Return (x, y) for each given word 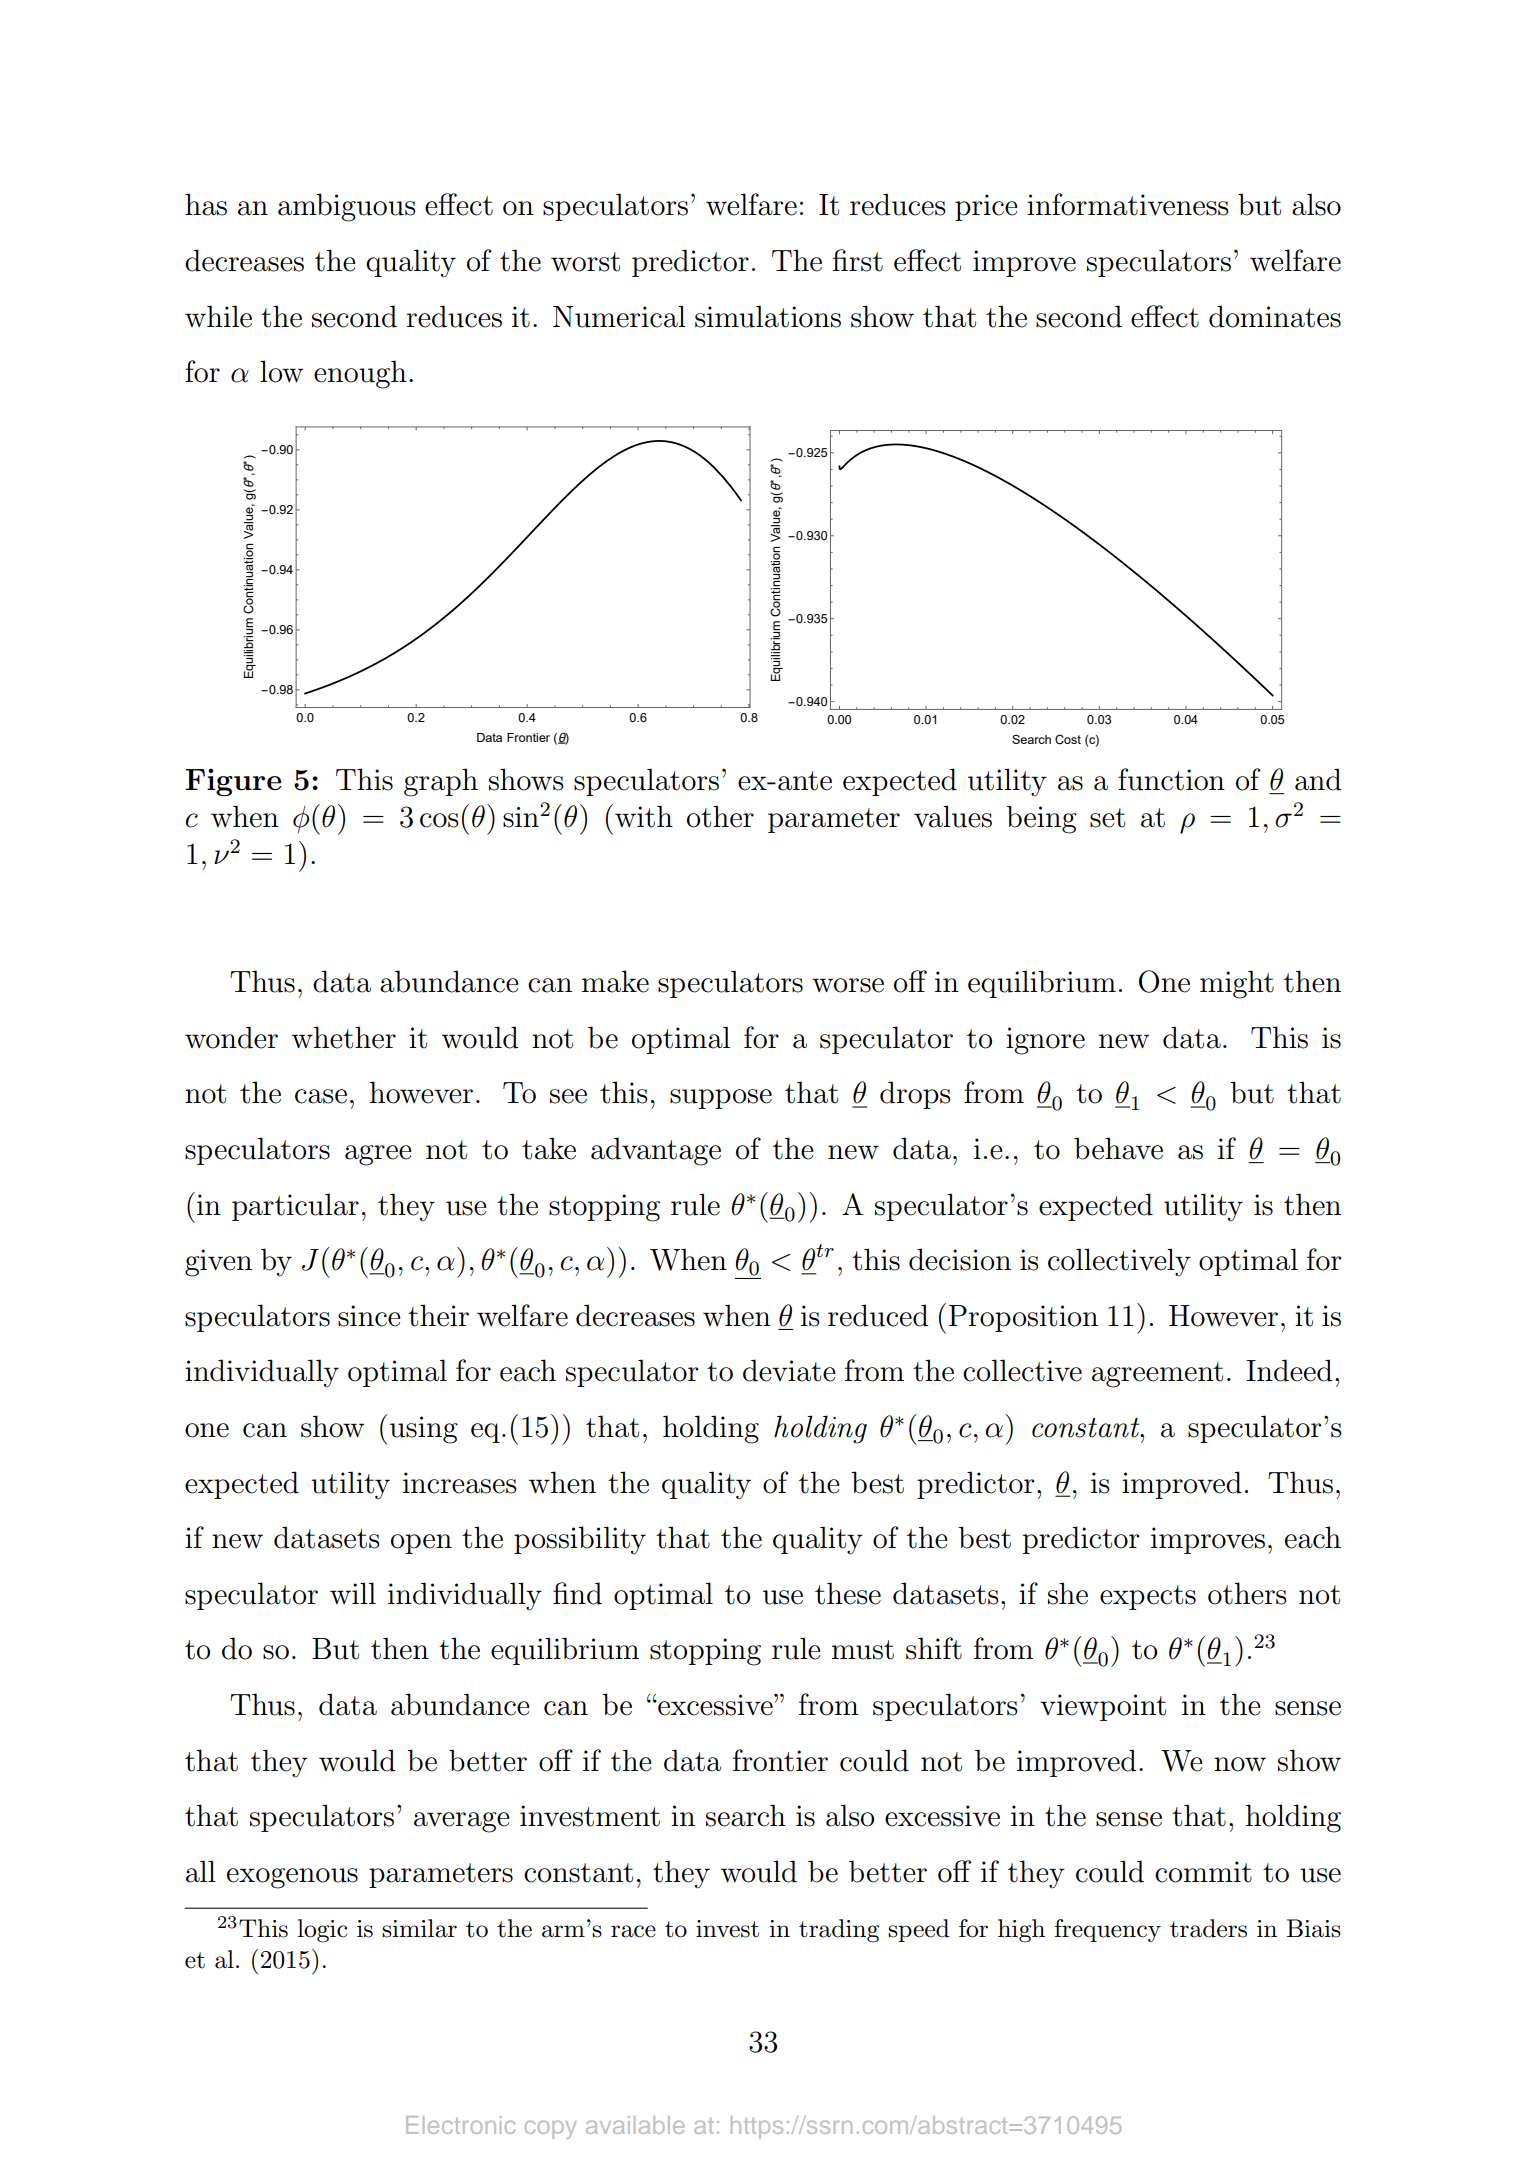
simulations (768, 316)
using (424, 1430)
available (635, 2125)
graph (441, 782)
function (1171, 779)
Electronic (460, 2125)
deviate (789, 1370)
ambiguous (347, 207)
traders (1208, 1928)
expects (1148, 1597)
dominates (1275, 316)
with (644, 816)
